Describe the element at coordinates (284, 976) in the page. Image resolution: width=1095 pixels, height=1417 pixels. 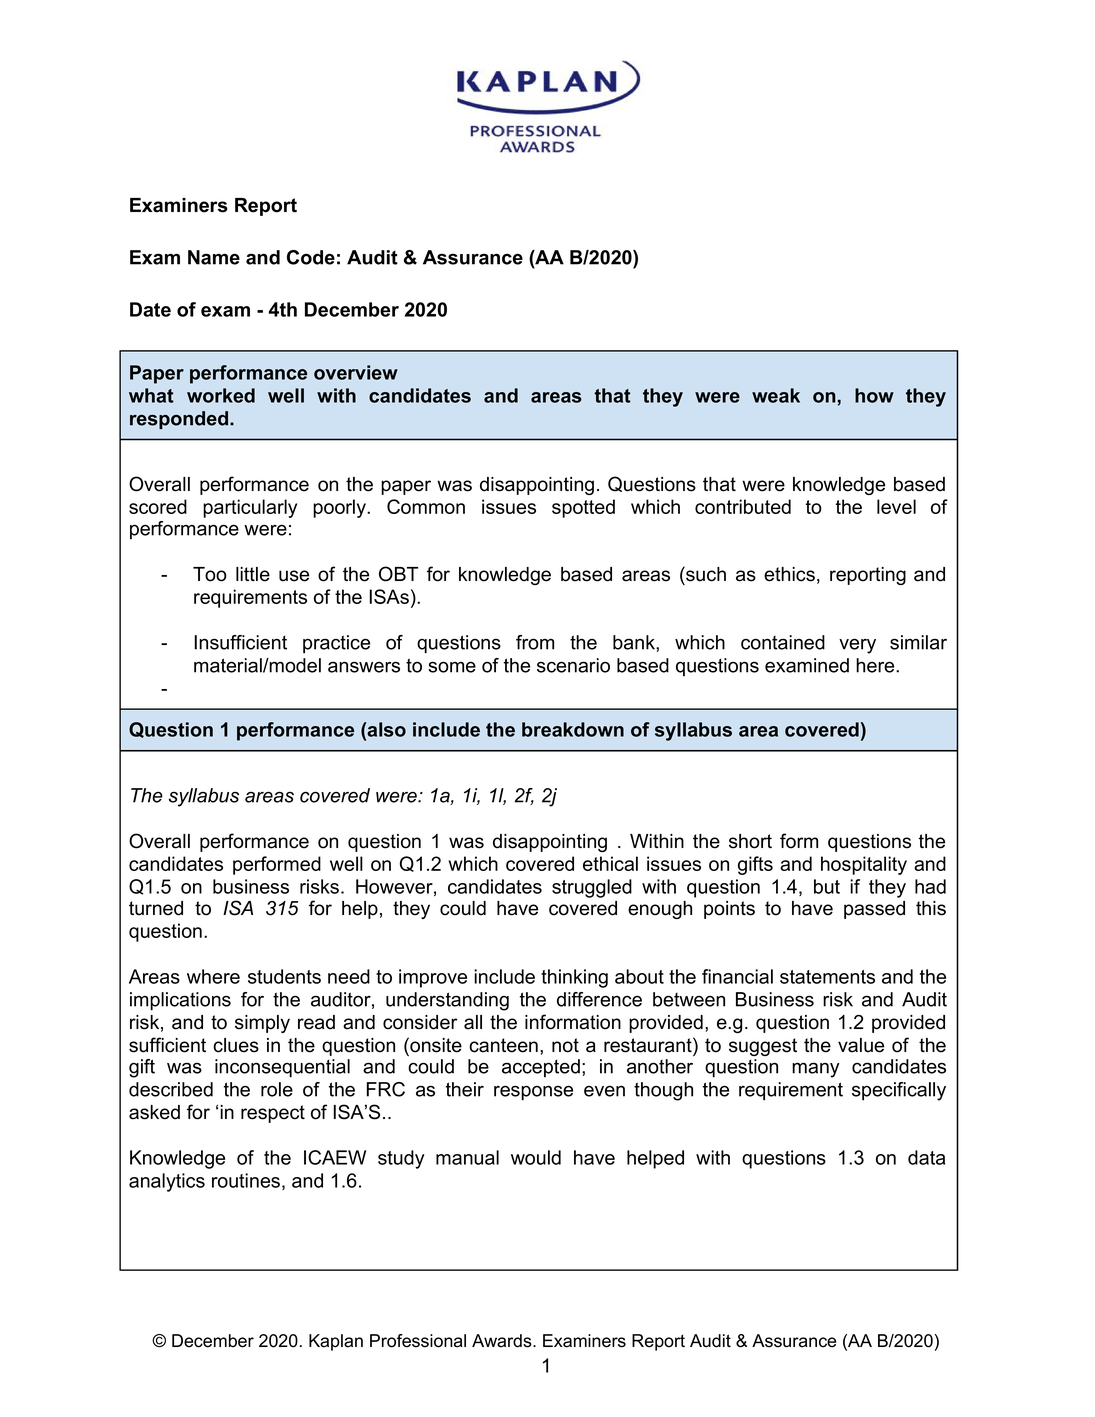
I see `students` at that location.
